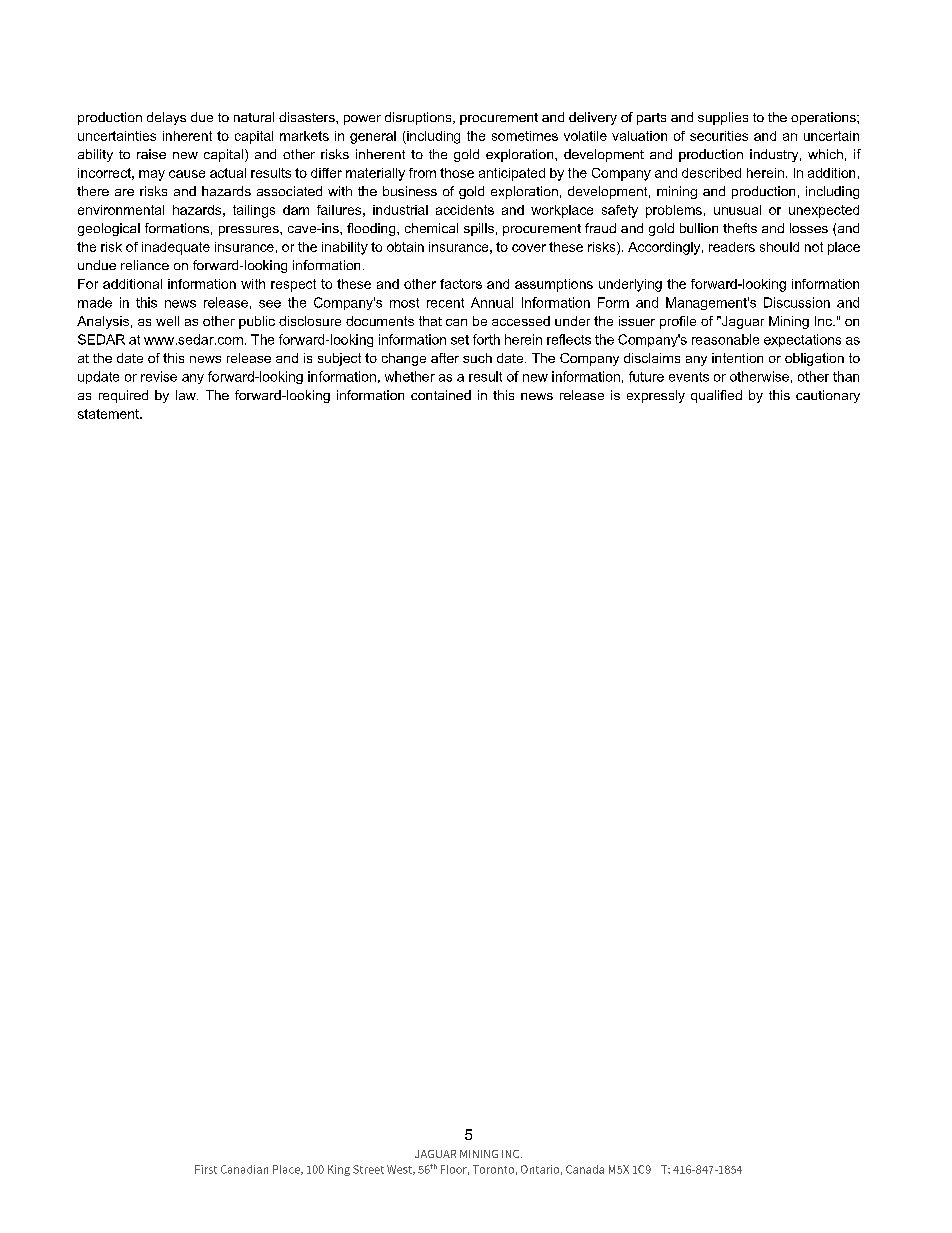  I want to click on cautionary, so click(828, 396).
